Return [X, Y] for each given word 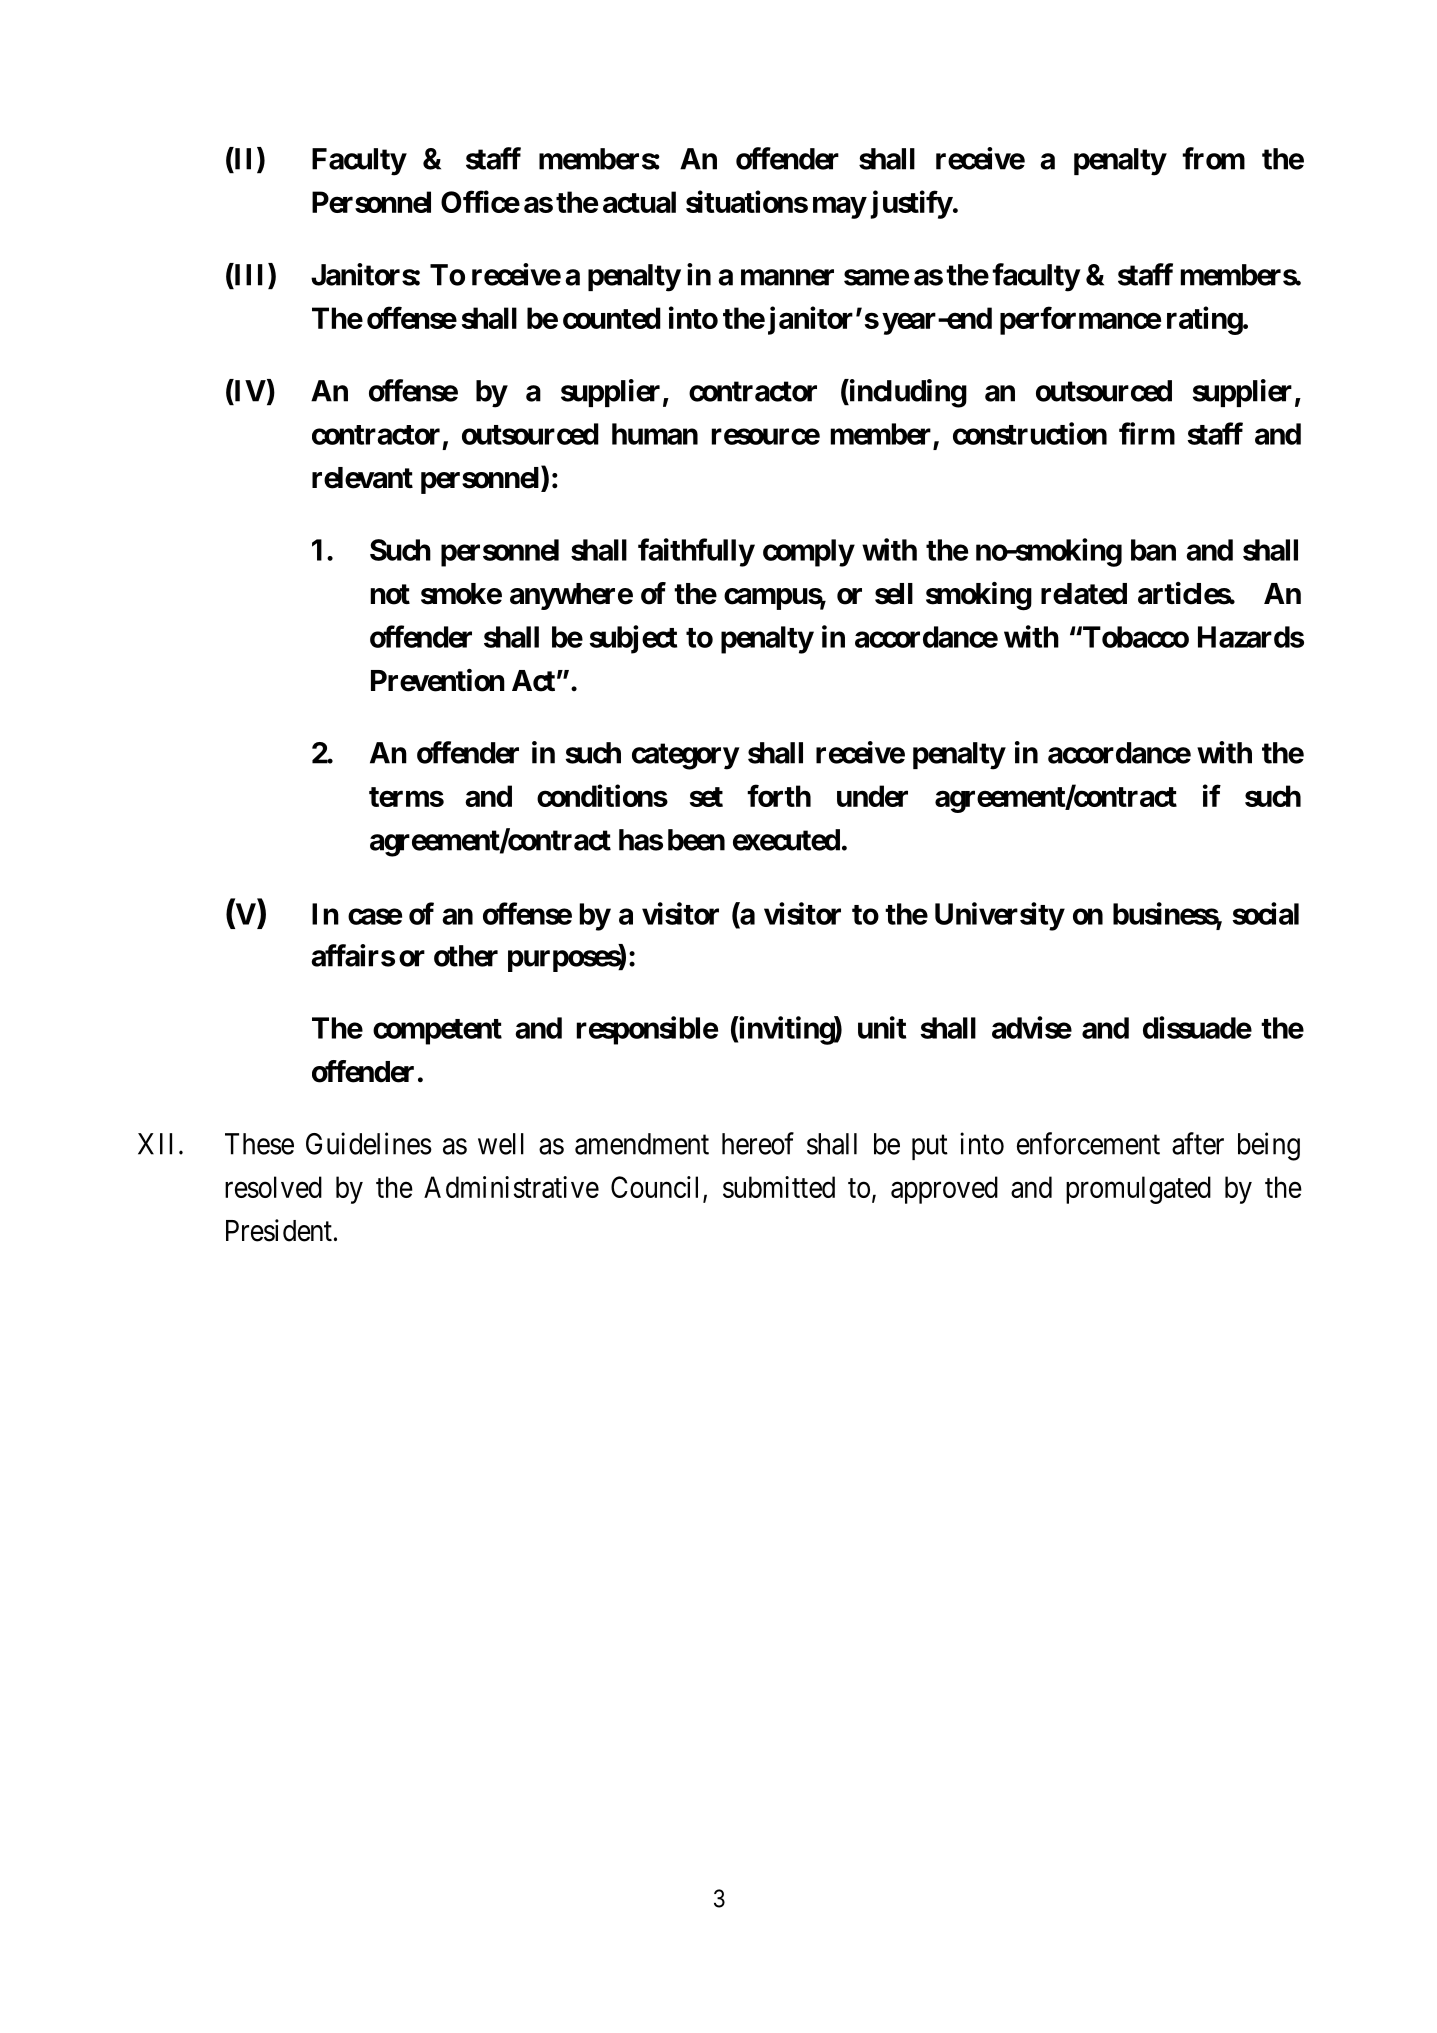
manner [787, 277]
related [1084, 594]
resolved [273, 1187]
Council [654, 1187]
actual [639, 202]
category [685, 756]
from [1213, 158]
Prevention [438, 680]
